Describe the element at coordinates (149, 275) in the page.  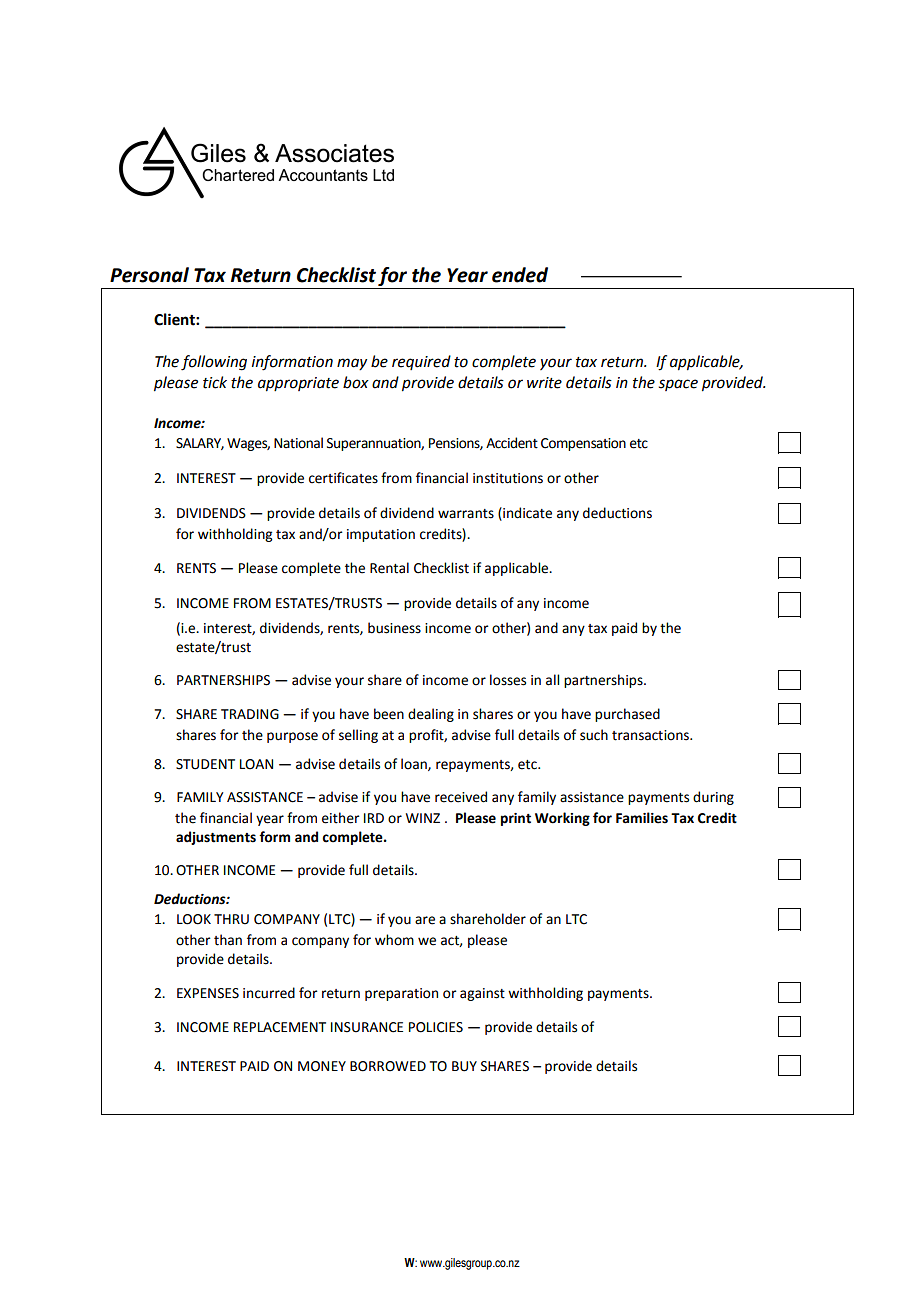
I see `Personal` at that location.
